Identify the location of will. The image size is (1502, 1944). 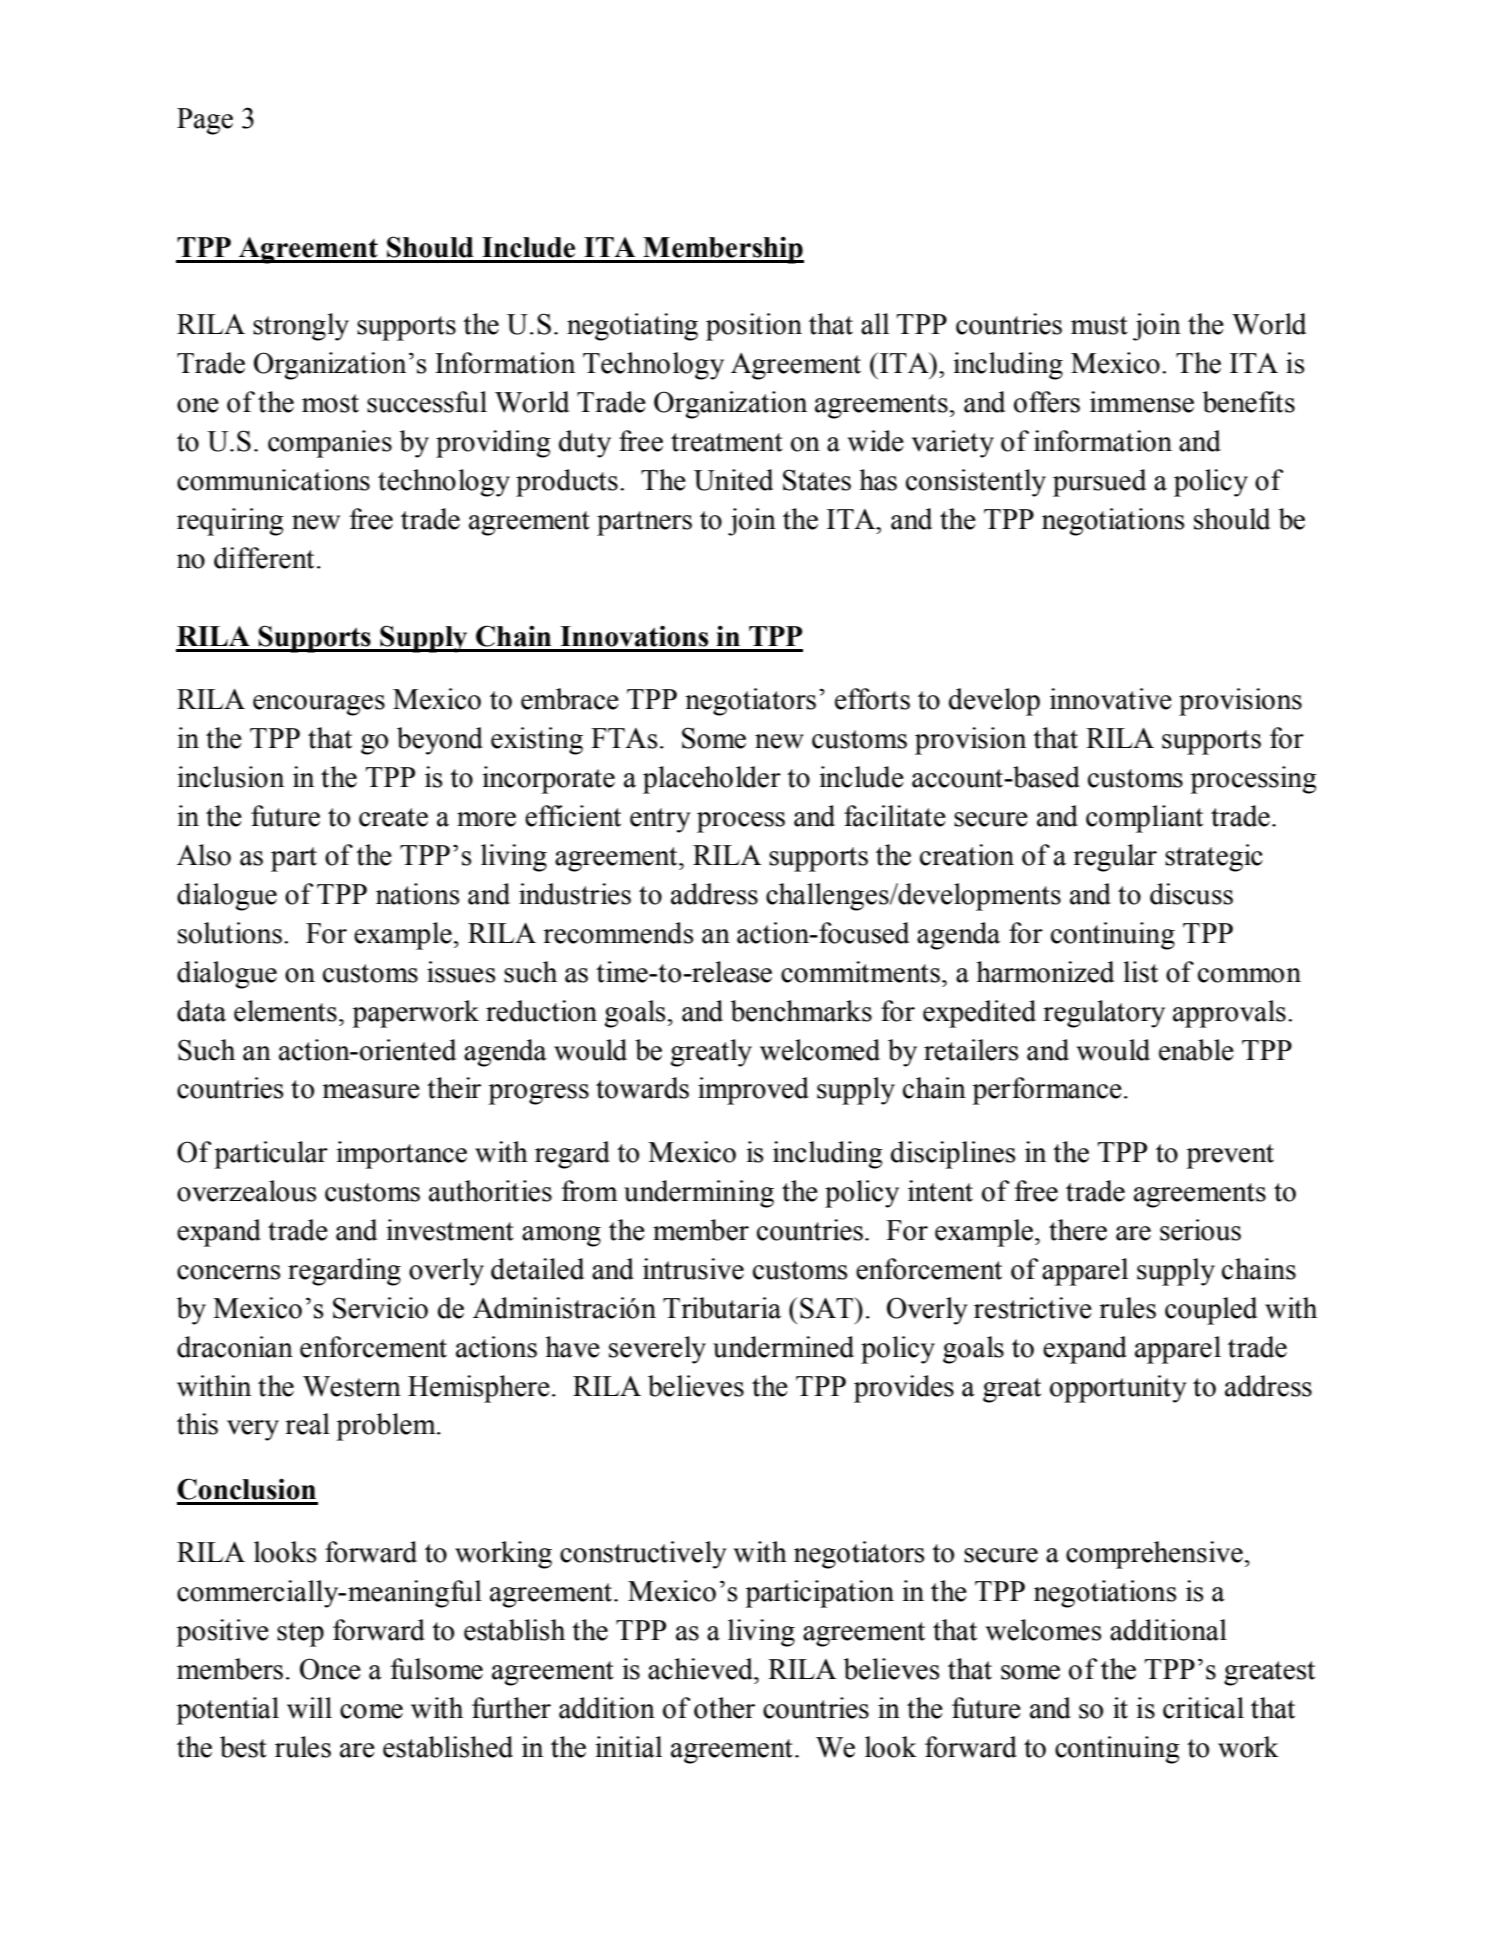
(309, 1708).
